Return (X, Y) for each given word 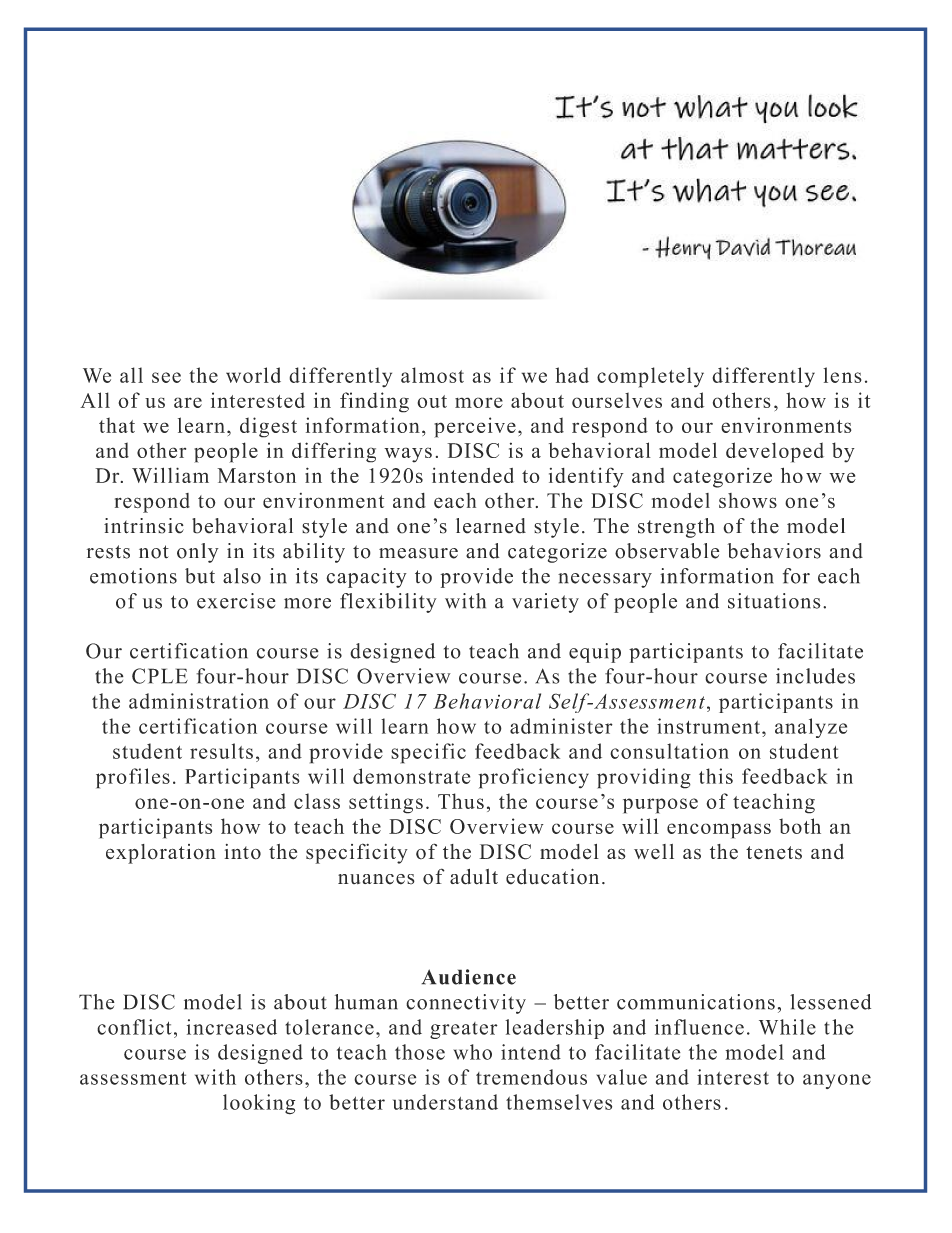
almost (432, 375)
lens (842, 375)
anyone (837, 1081)
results (221, 751)
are (188, 402)
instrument (708, 726)
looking (259, 1104)
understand (445, 1102)
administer (561, 726)
